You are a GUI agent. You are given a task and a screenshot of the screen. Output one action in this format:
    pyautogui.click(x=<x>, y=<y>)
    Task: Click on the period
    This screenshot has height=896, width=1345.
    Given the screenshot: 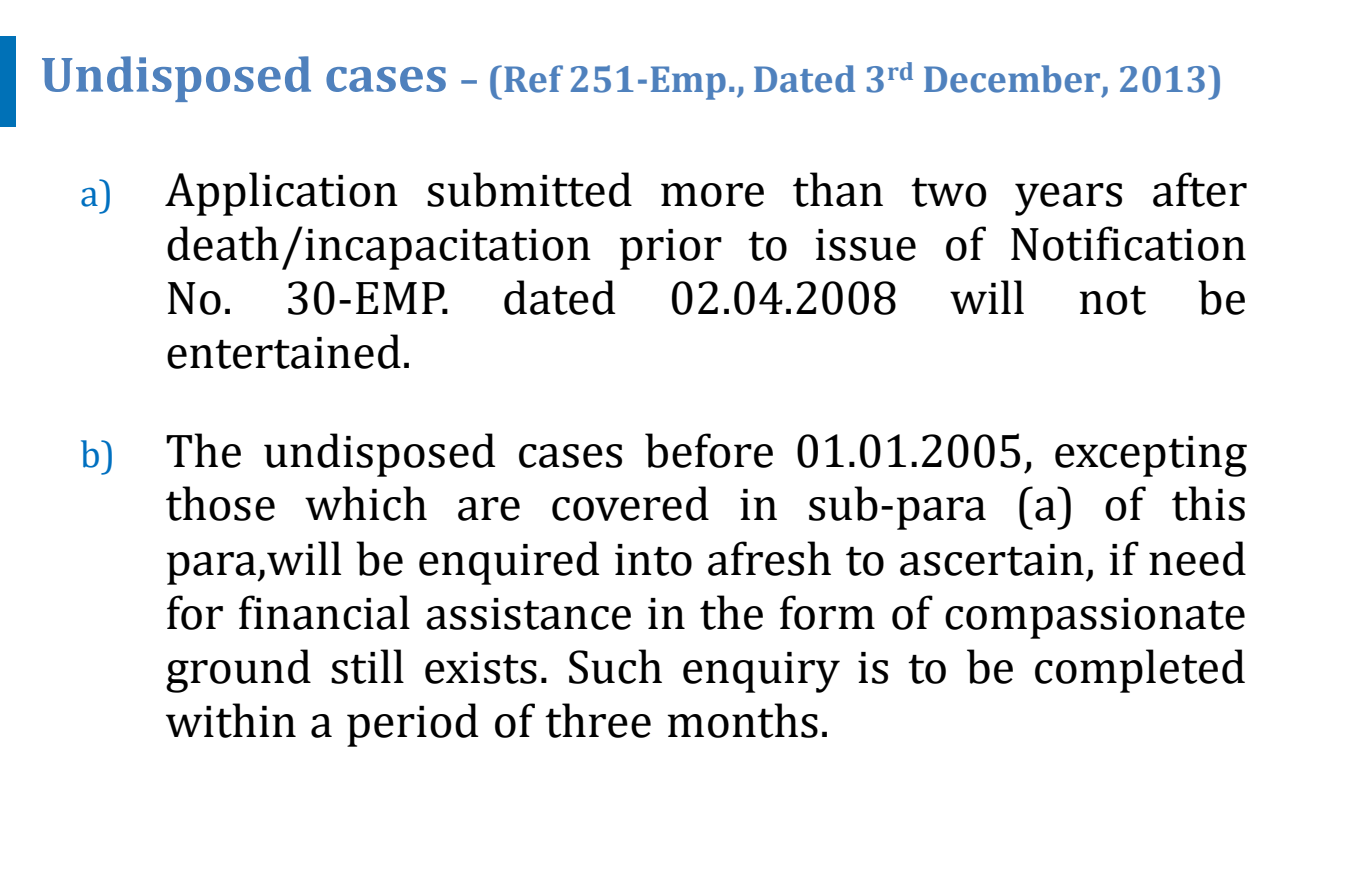 What is the action you would take?
    pyautogui.click(x=413, y=725)
